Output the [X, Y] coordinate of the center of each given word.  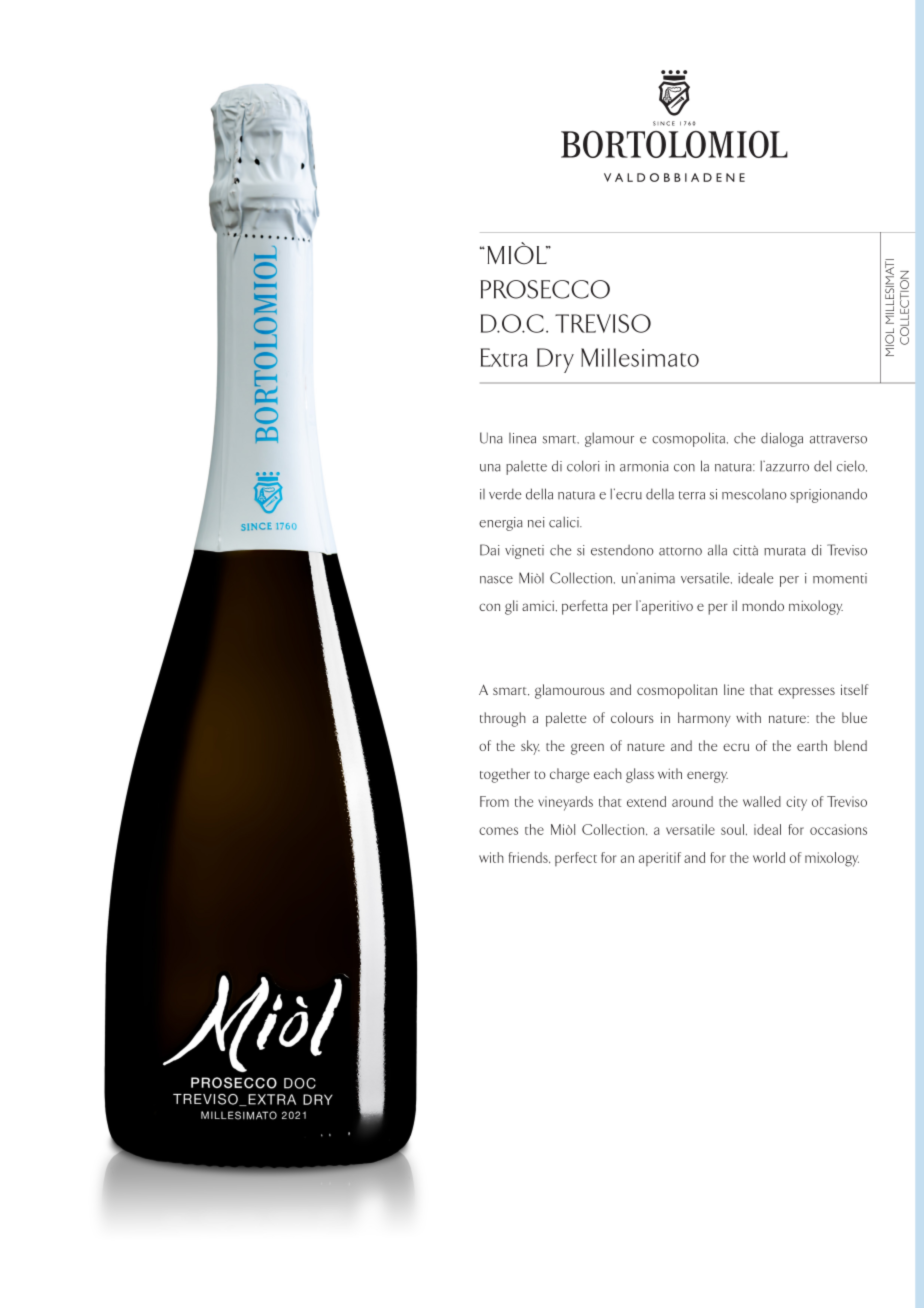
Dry [555, 360]
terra [692, 495]
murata [785, 551]
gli [511, 607]
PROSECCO [545, 289]
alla [717, 550]
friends [529, 857]
